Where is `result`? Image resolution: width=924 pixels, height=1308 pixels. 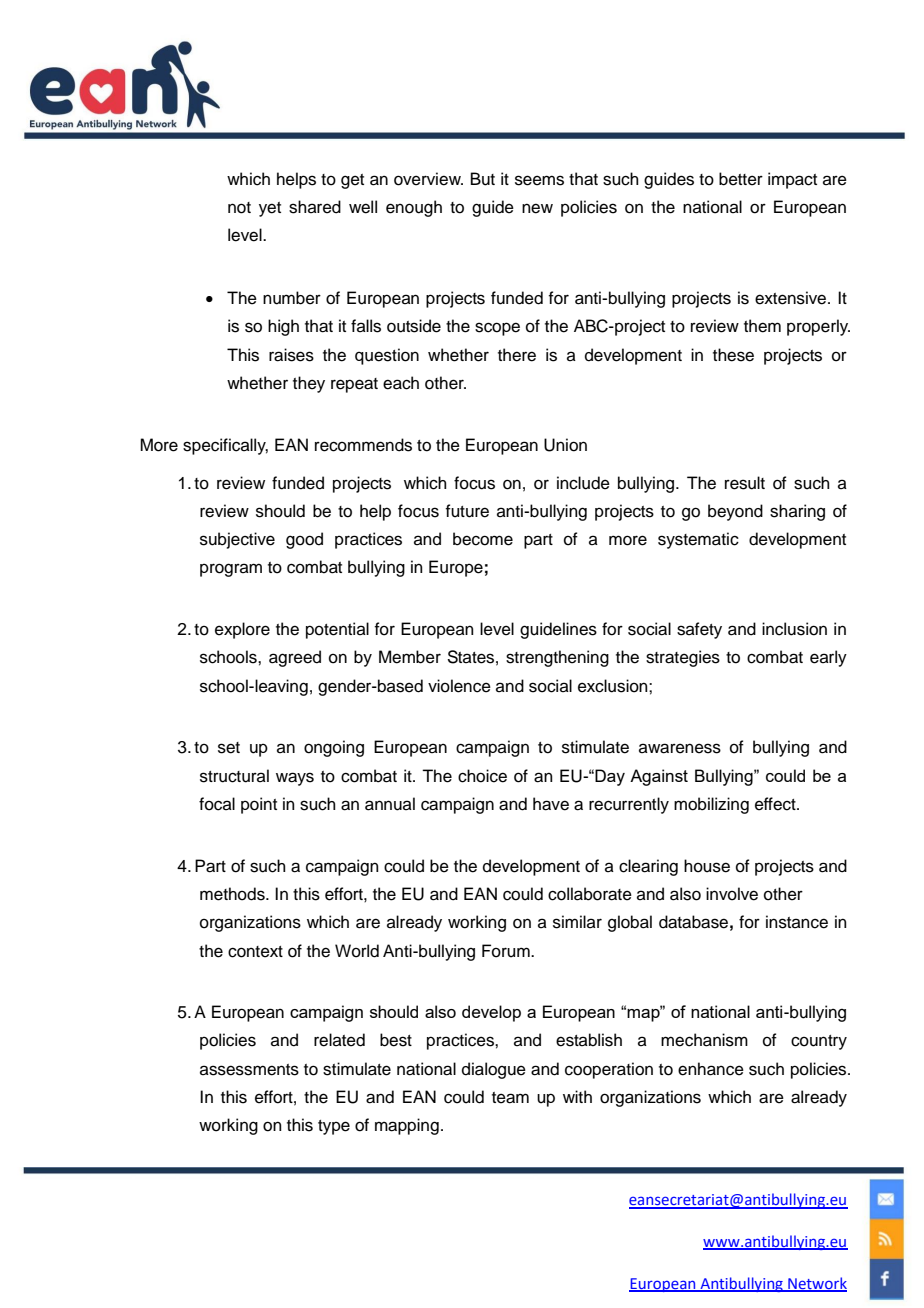 result is located at coordinates (745, 483).
